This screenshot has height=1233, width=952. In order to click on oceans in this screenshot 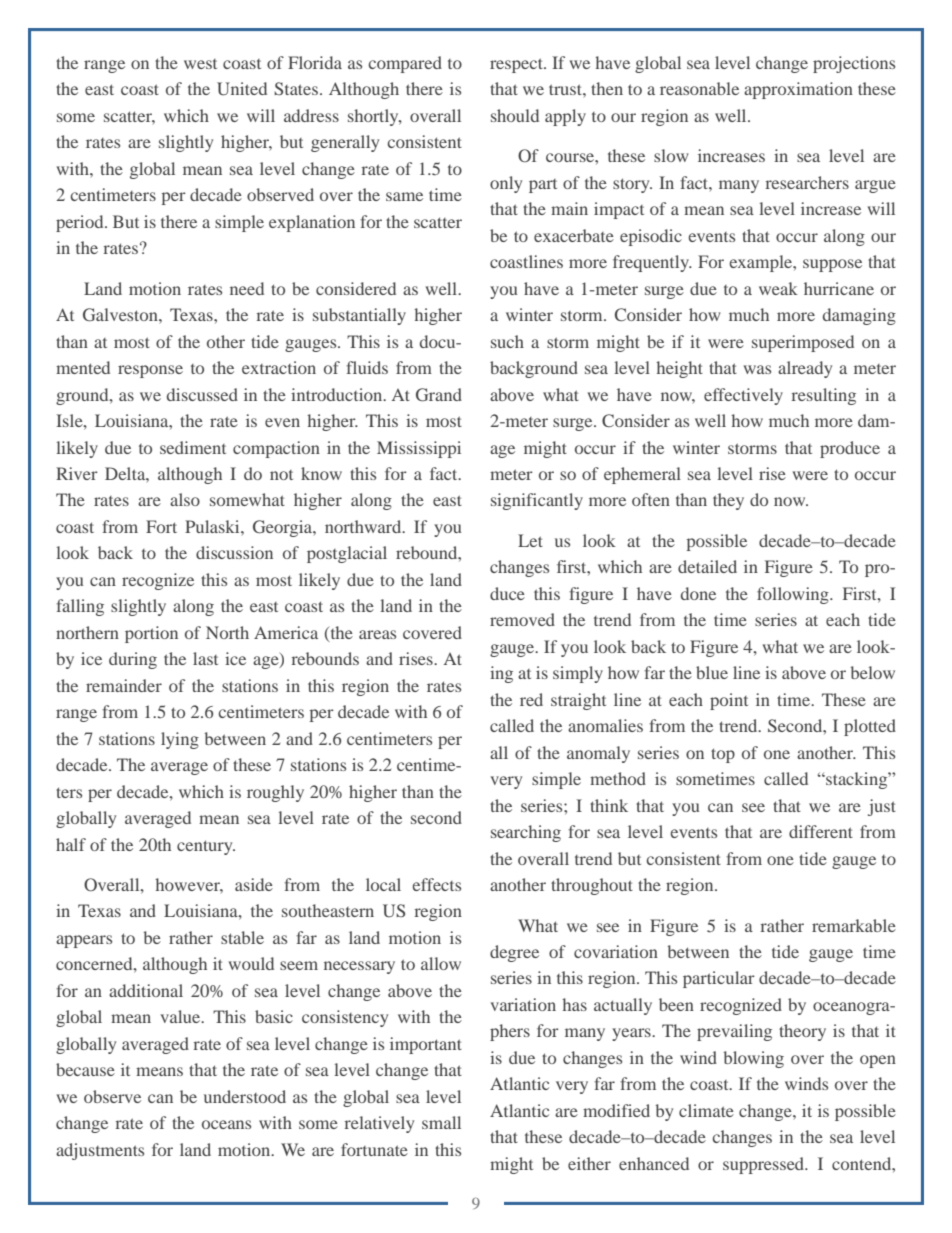, I will do `click(226, 1124)`.
